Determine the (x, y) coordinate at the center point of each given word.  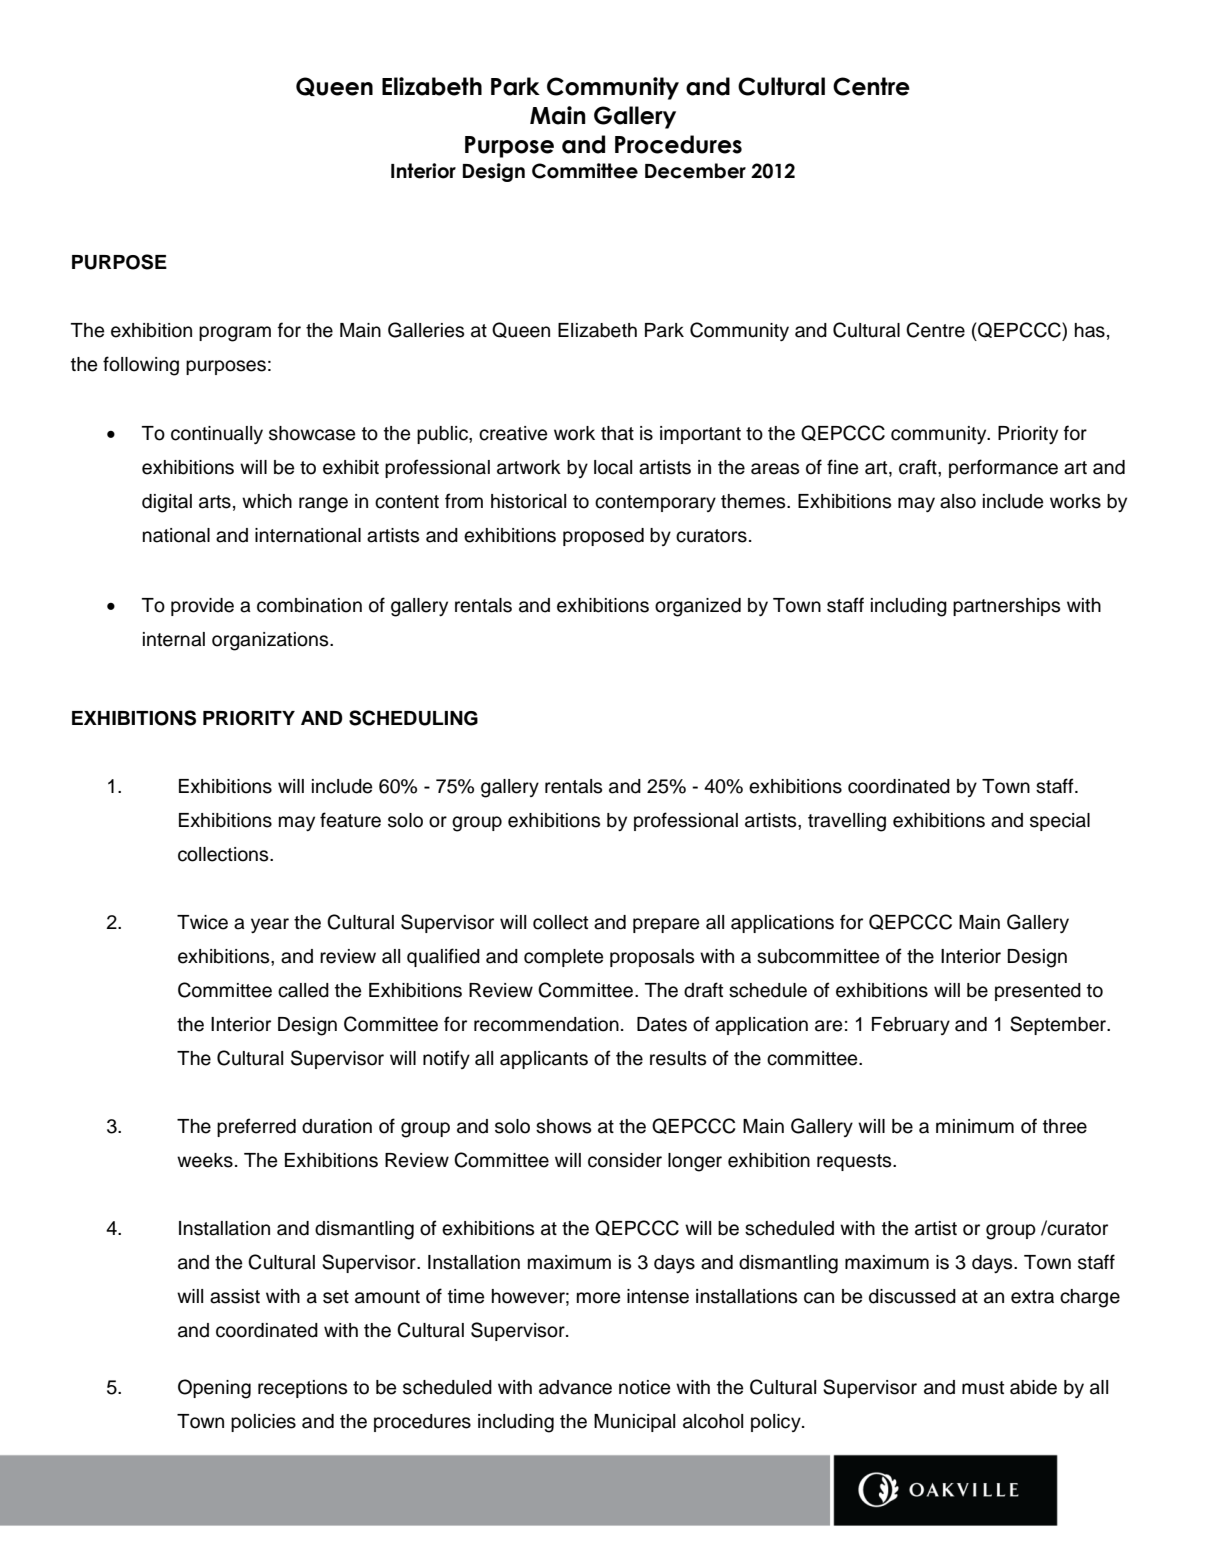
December (695, 171)
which (267, 501)
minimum (975, 1126)
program (235, 334)
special (1060, 822)
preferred (256, 1127)
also (958, 501)
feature (350, 820)
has (1090, 330)
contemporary (655, 503)
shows (563, 1126)
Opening (214, 1389)
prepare (666, 925)
